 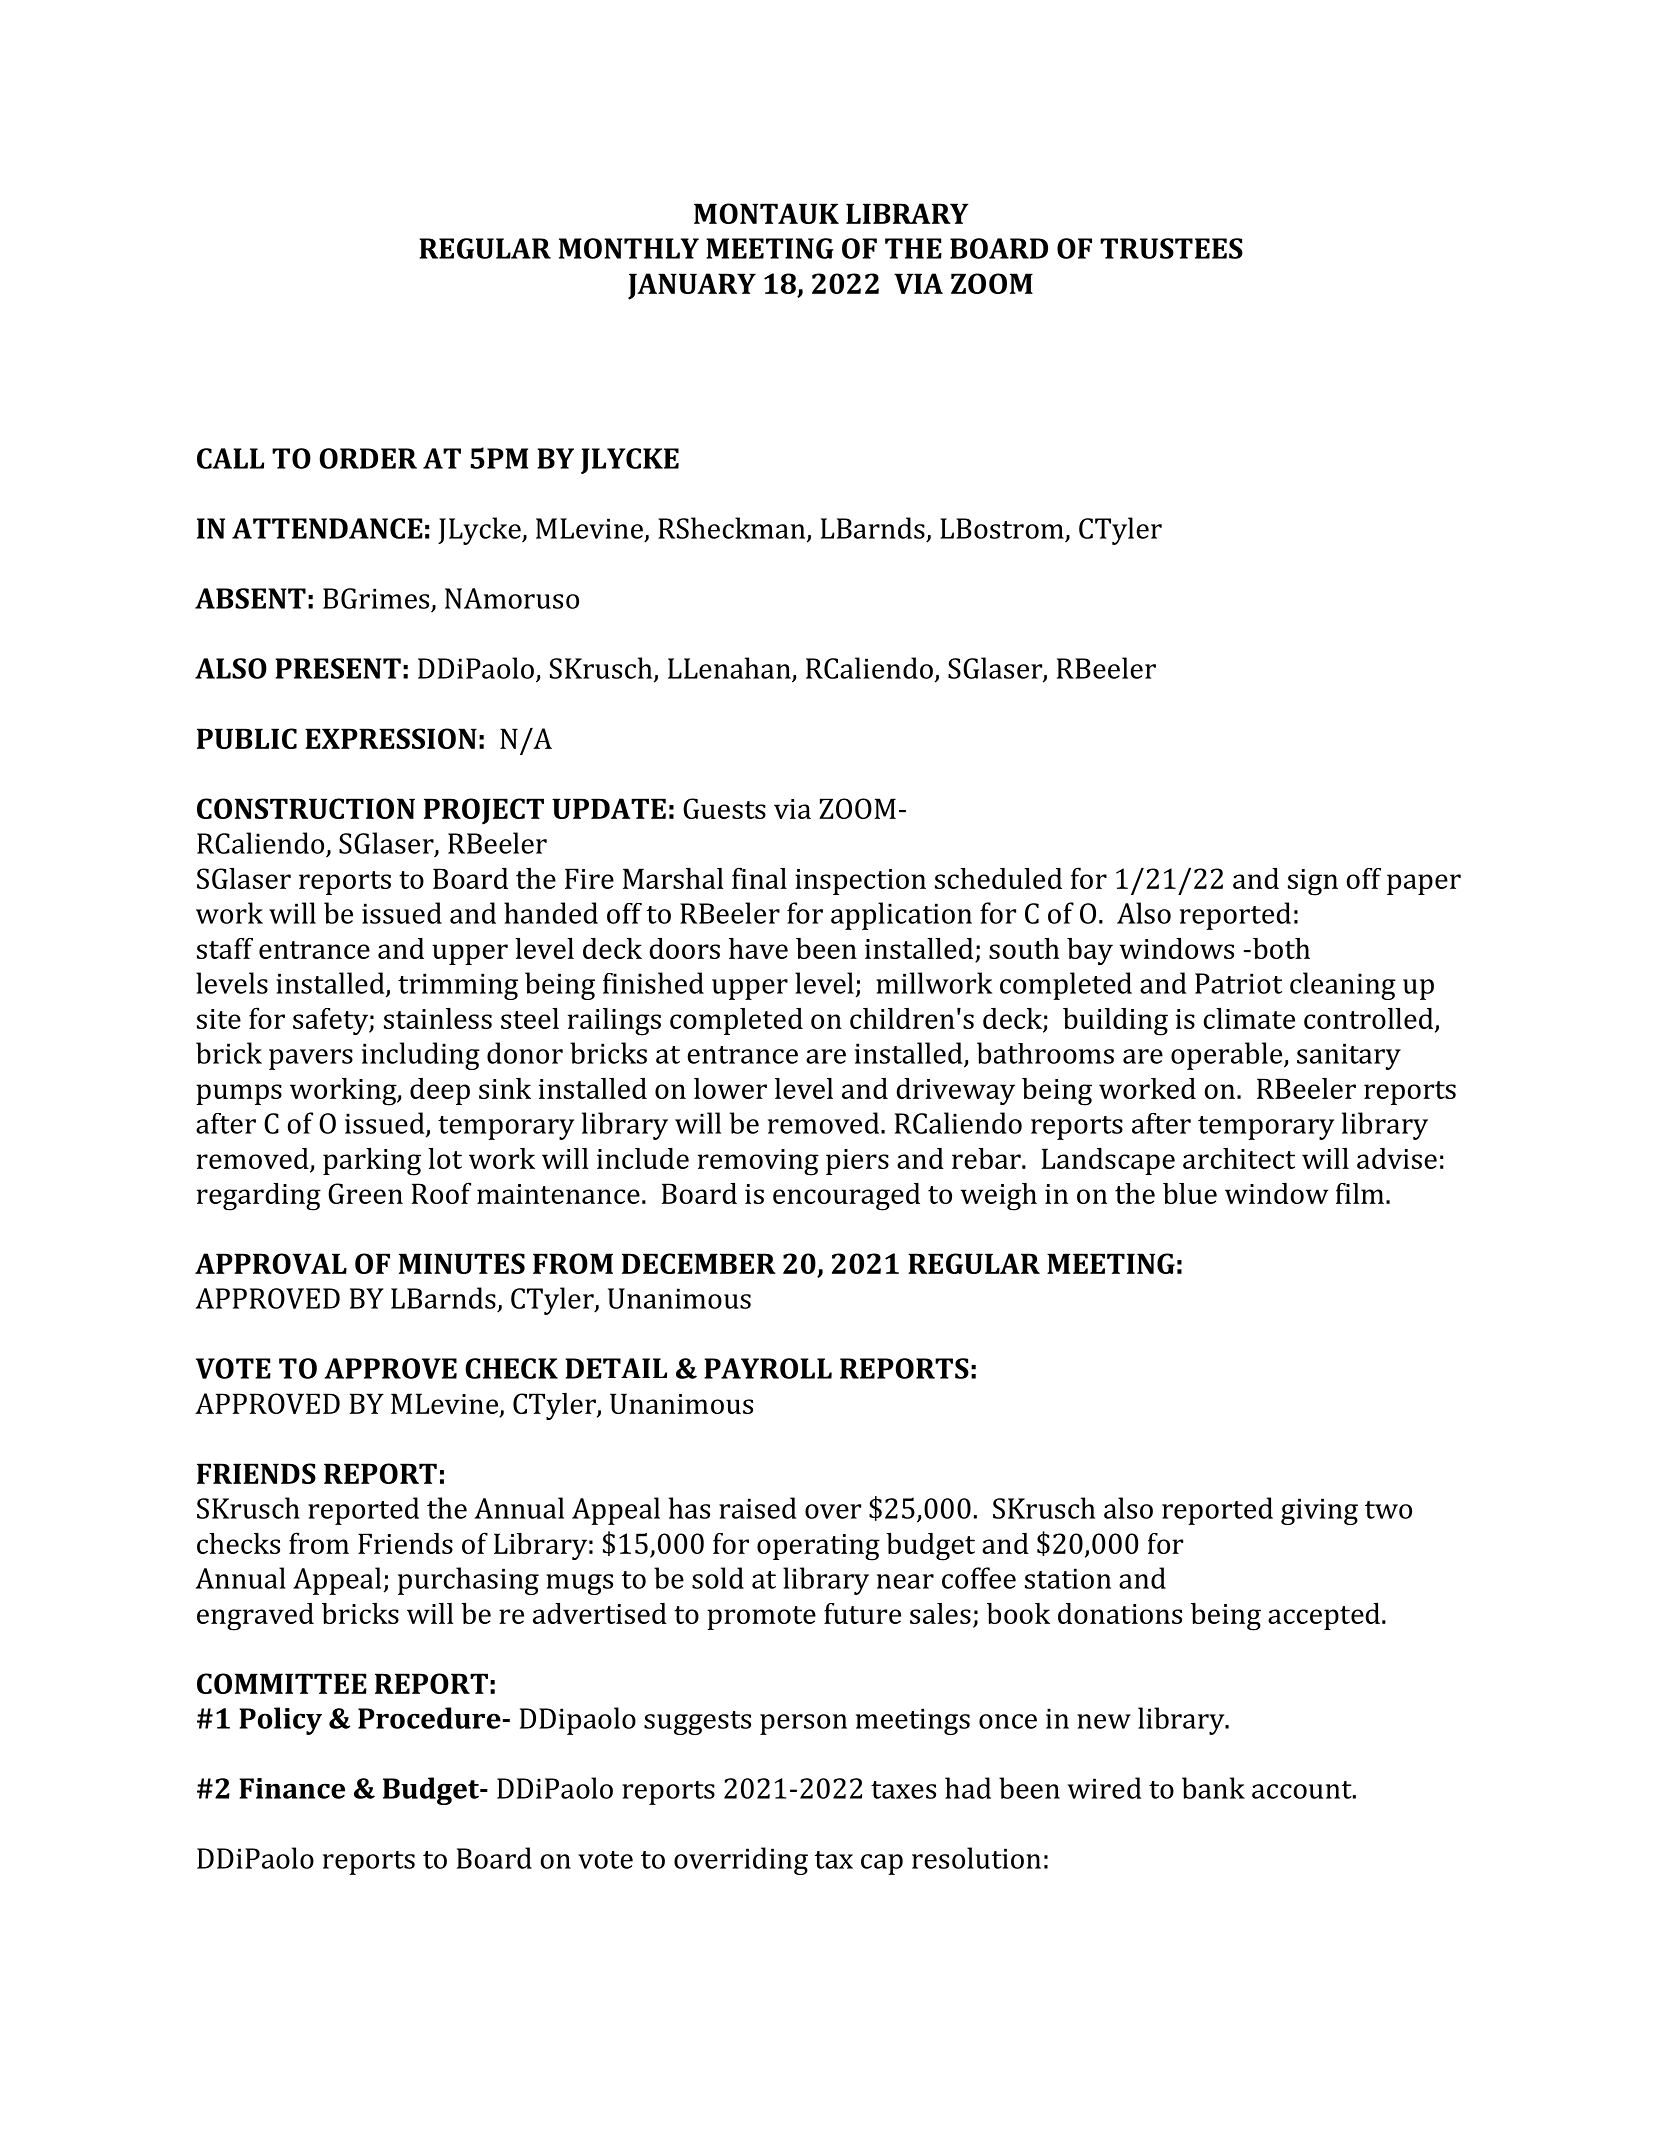 I want to click on TRUSTEES, so click(x=1171, y=248).
